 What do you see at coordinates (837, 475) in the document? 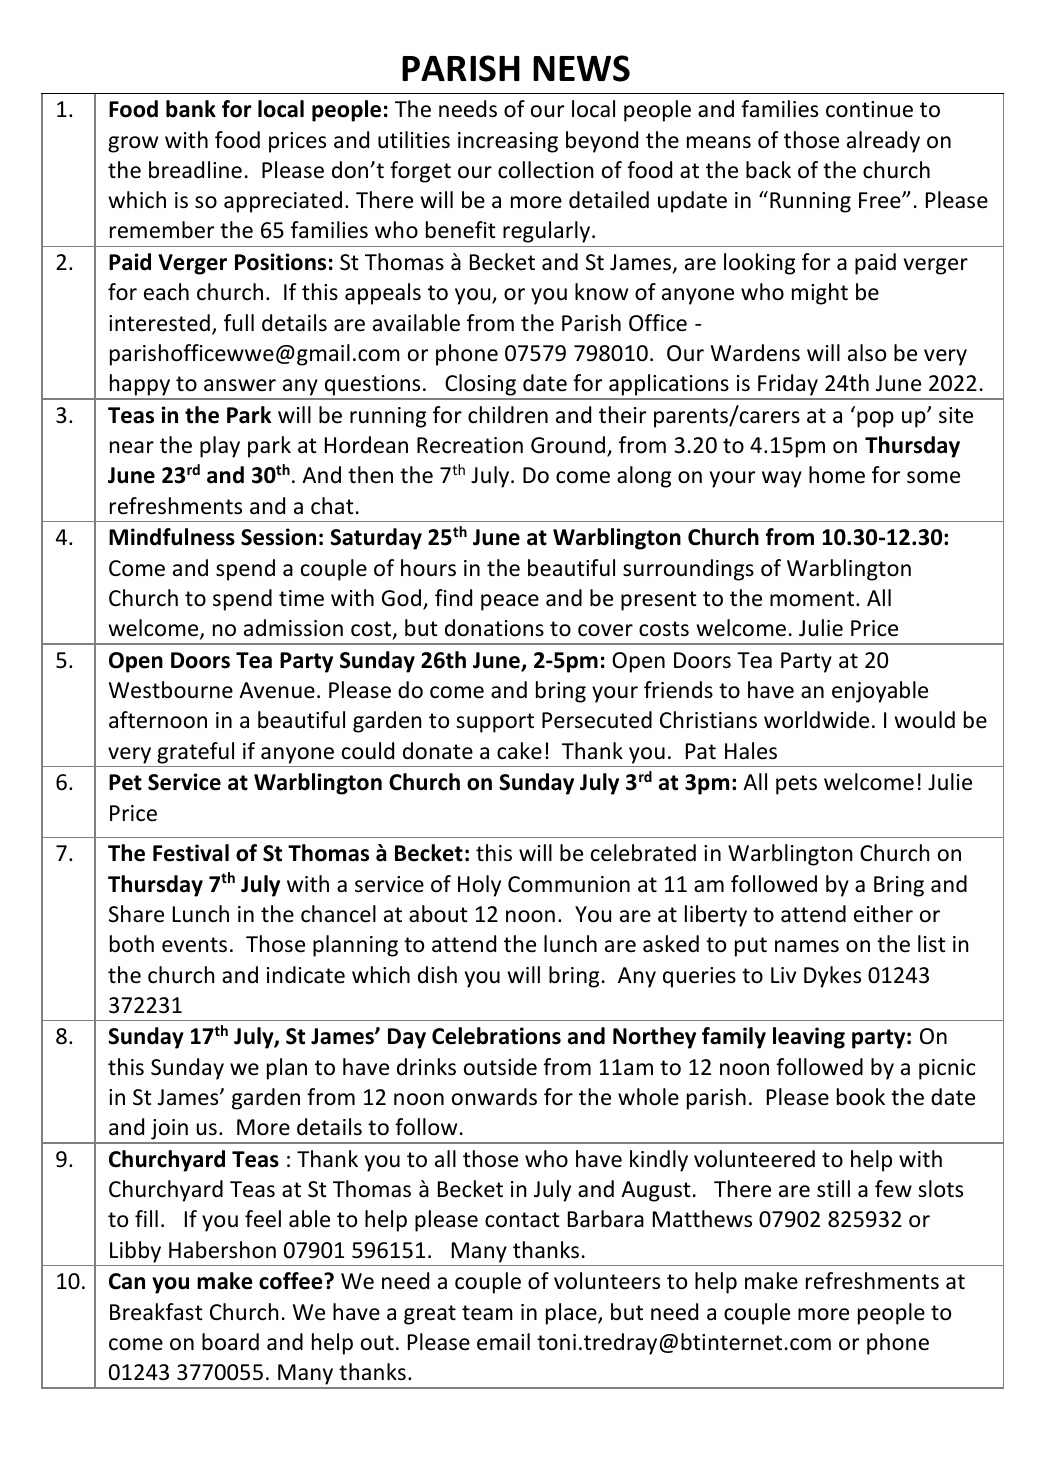
I see `home` at bounding box center [837, 475].
